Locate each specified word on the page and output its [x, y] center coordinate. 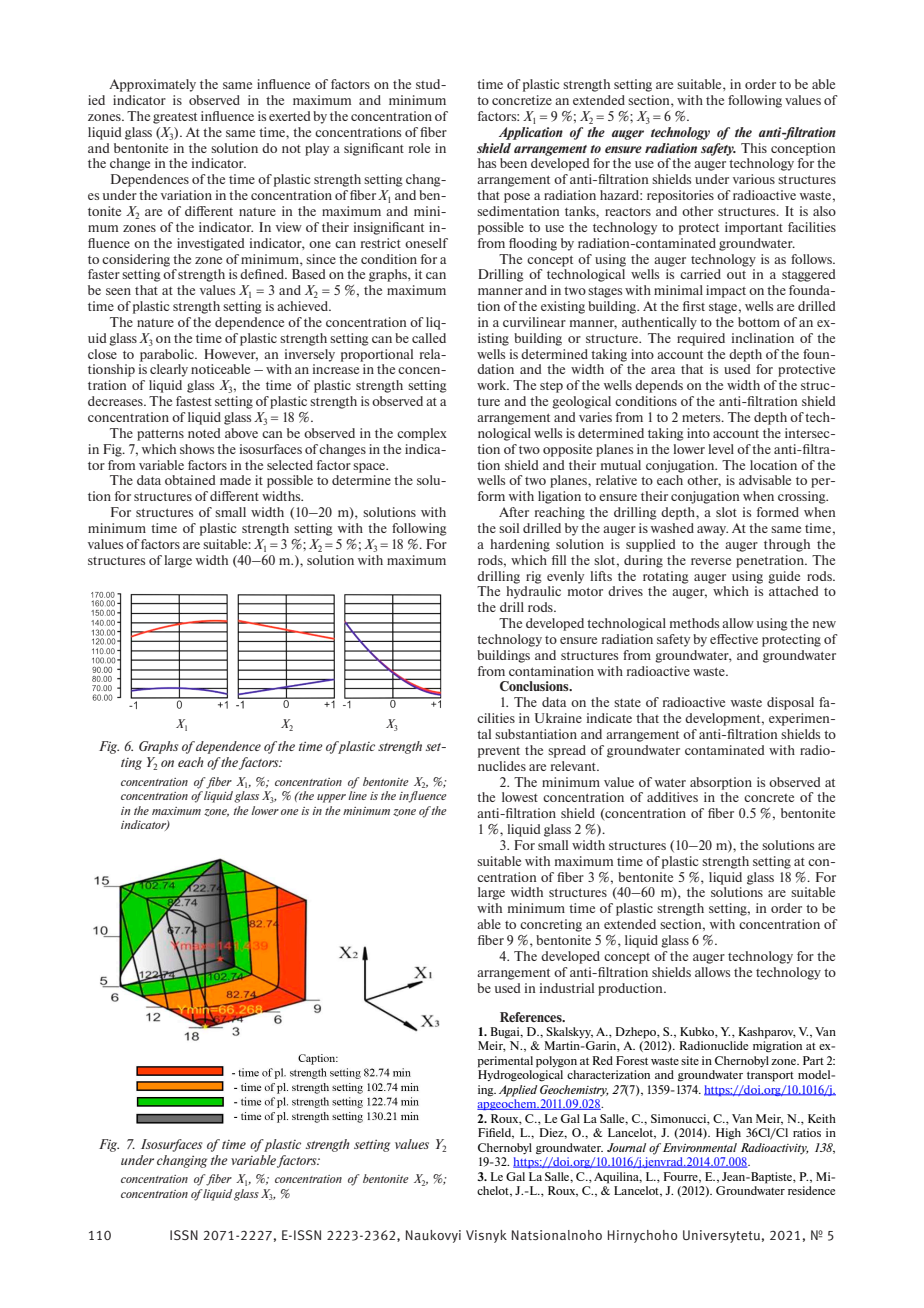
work [493, 385]
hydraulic [533, 592]
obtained [190, 480]
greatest [175, 118]
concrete [769, 798]
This [754, 148]
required [701, 339]
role [419, 148]
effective [734, 639]
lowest [520, 797]
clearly [169, 370]
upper [331, 798]
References [532, 1017]
